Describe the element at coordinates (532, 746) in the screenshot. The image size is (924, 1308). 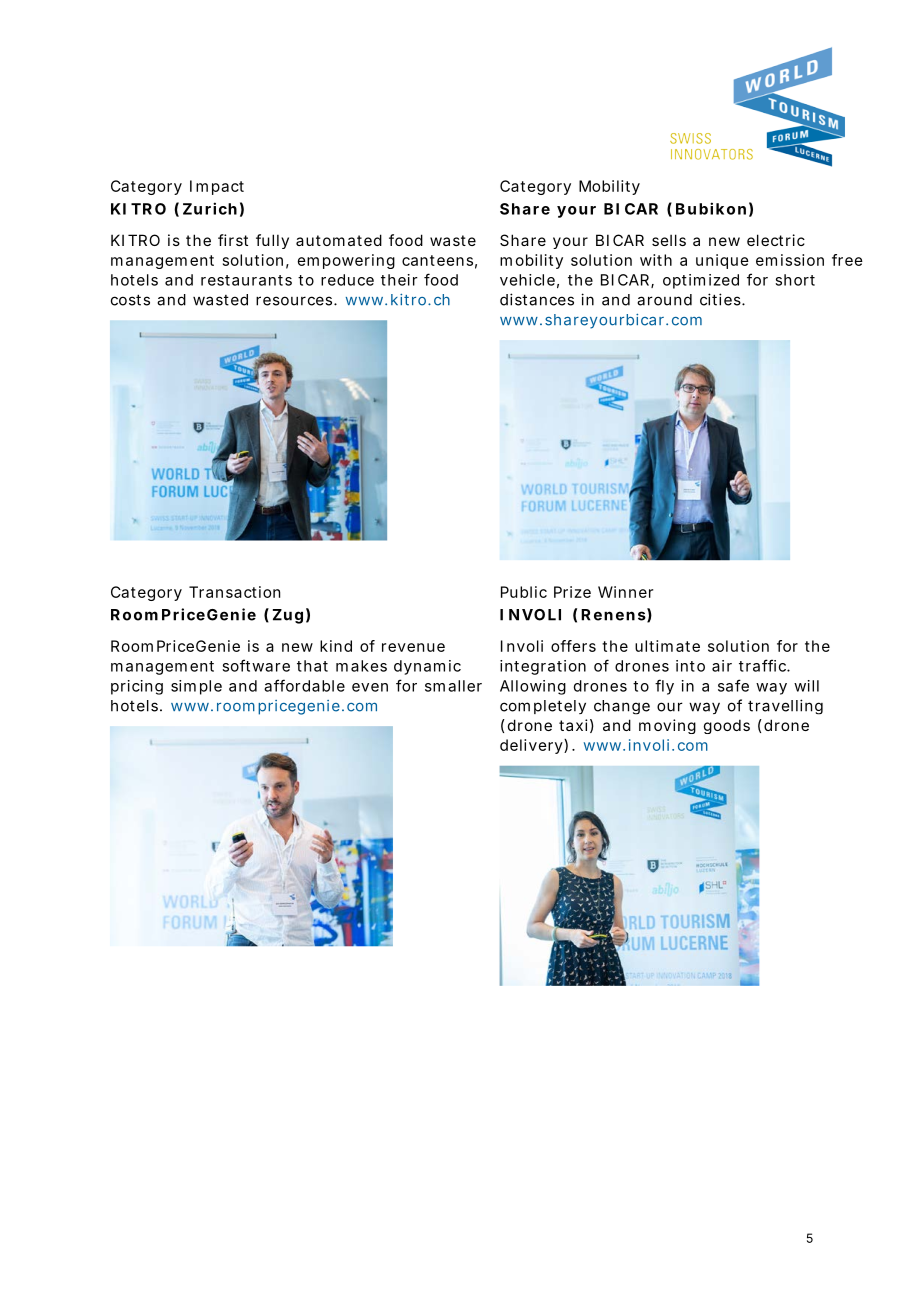
I see `delivery` at that location.
